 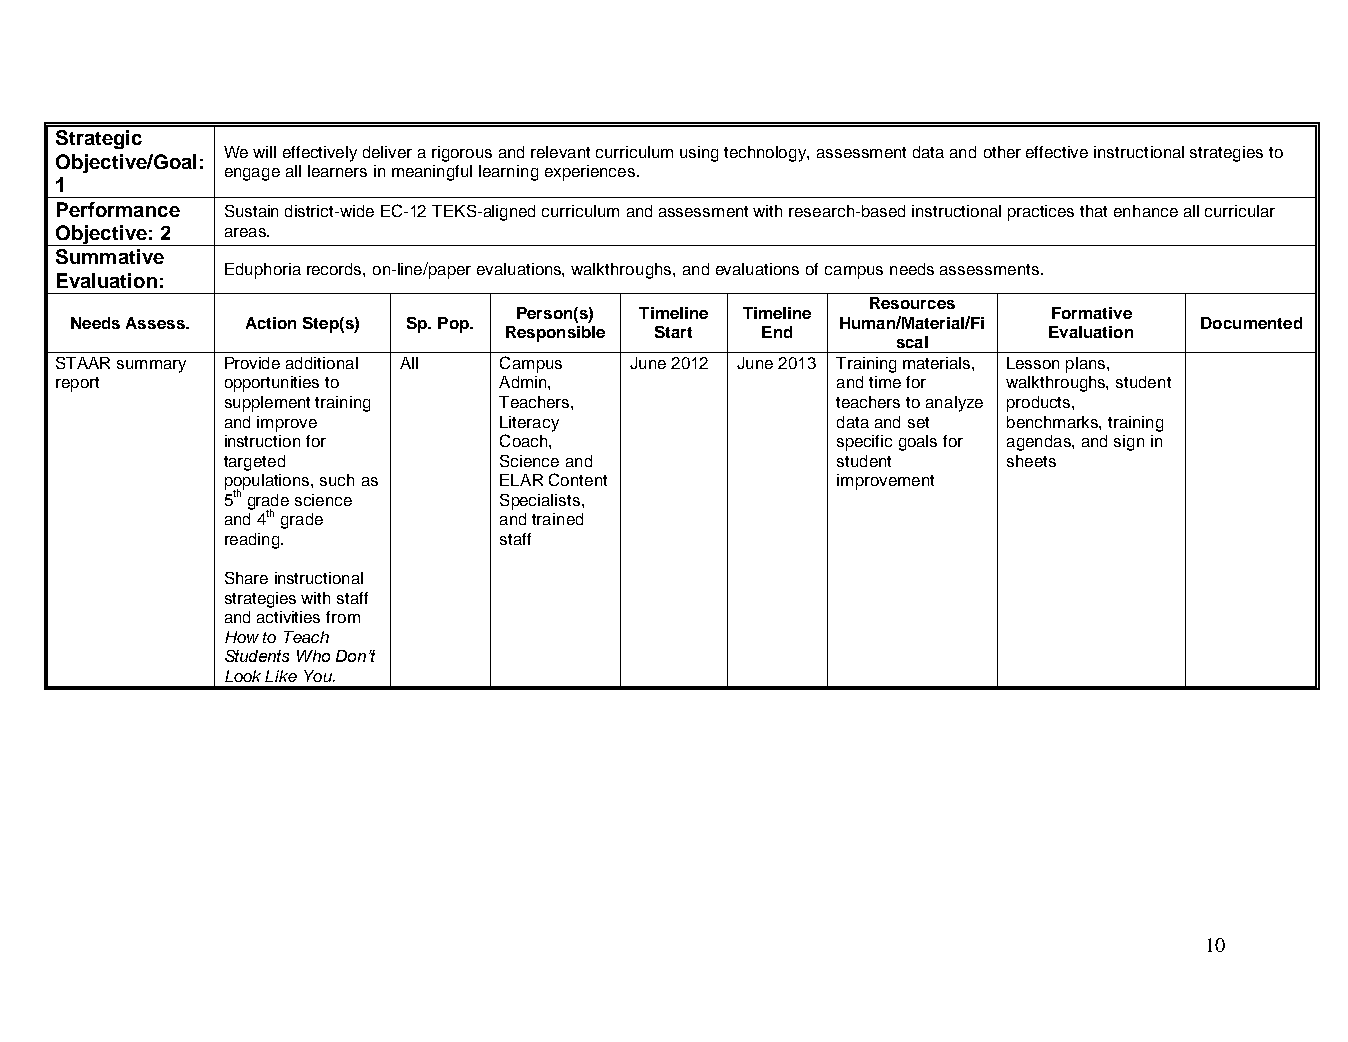 What do you see at coordinates (557, 519) in the document?
I see `trained` at bounding box center [557, 519].
